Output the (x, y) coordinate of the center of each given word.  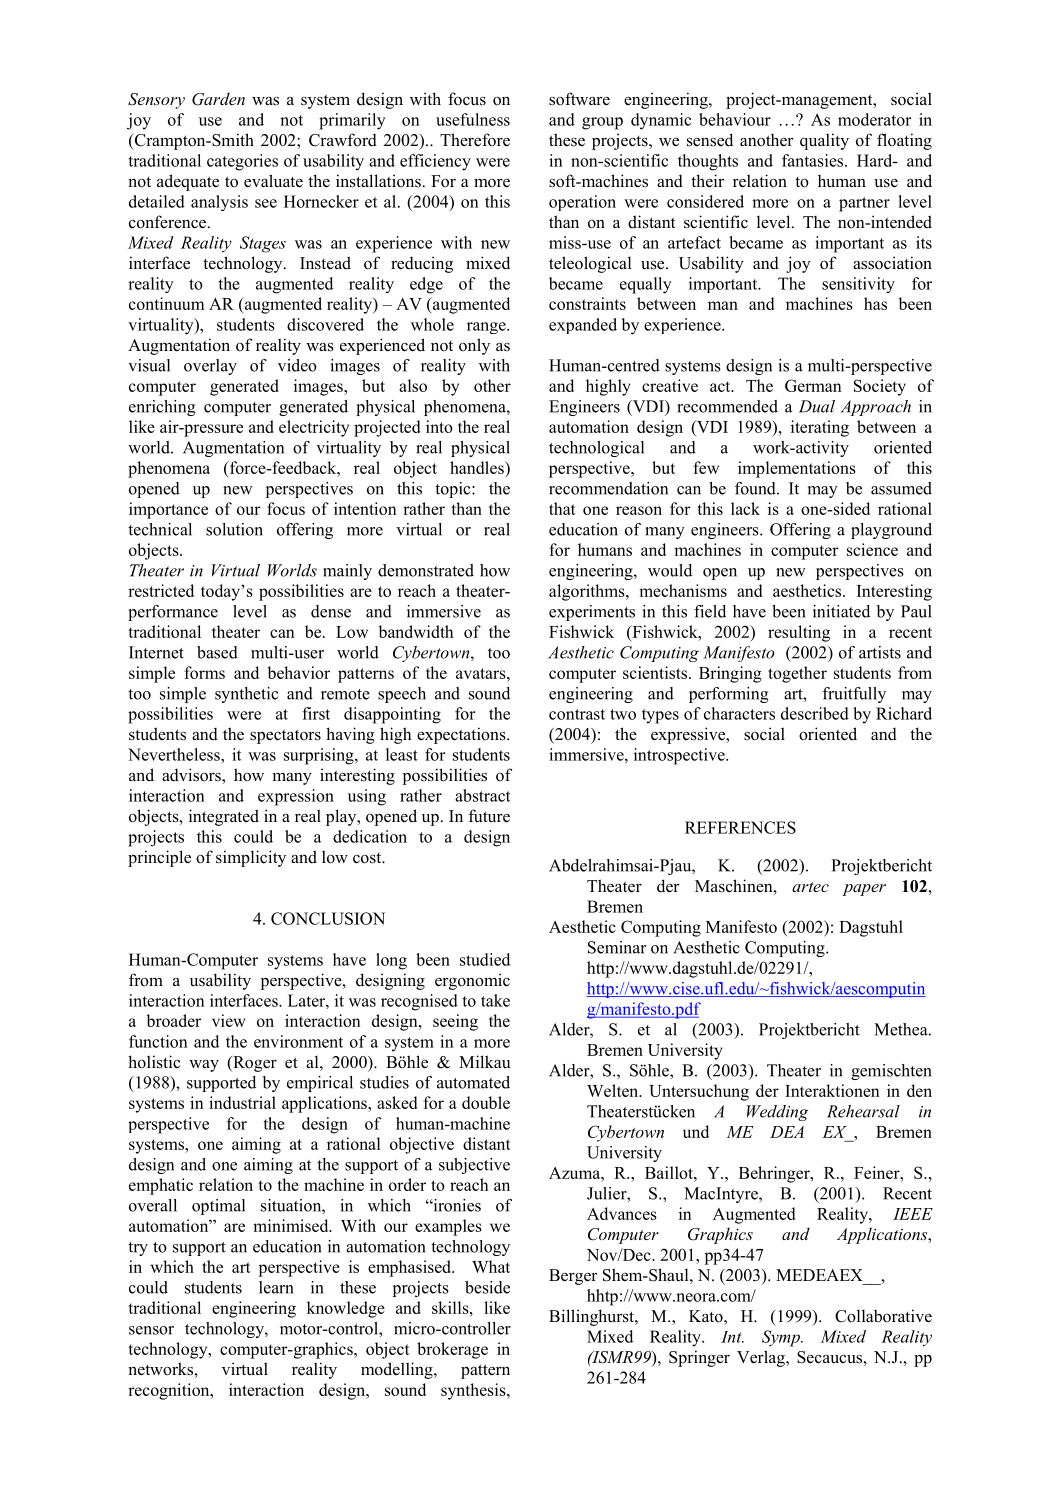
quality (824, 141)
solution (234, 529)
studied (485, 959)
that (562, 508)
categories (242, 162)
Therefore (475, 140)
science (872, 549)
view (229, 1020)
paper (864, 890)
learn (276, 1287)
